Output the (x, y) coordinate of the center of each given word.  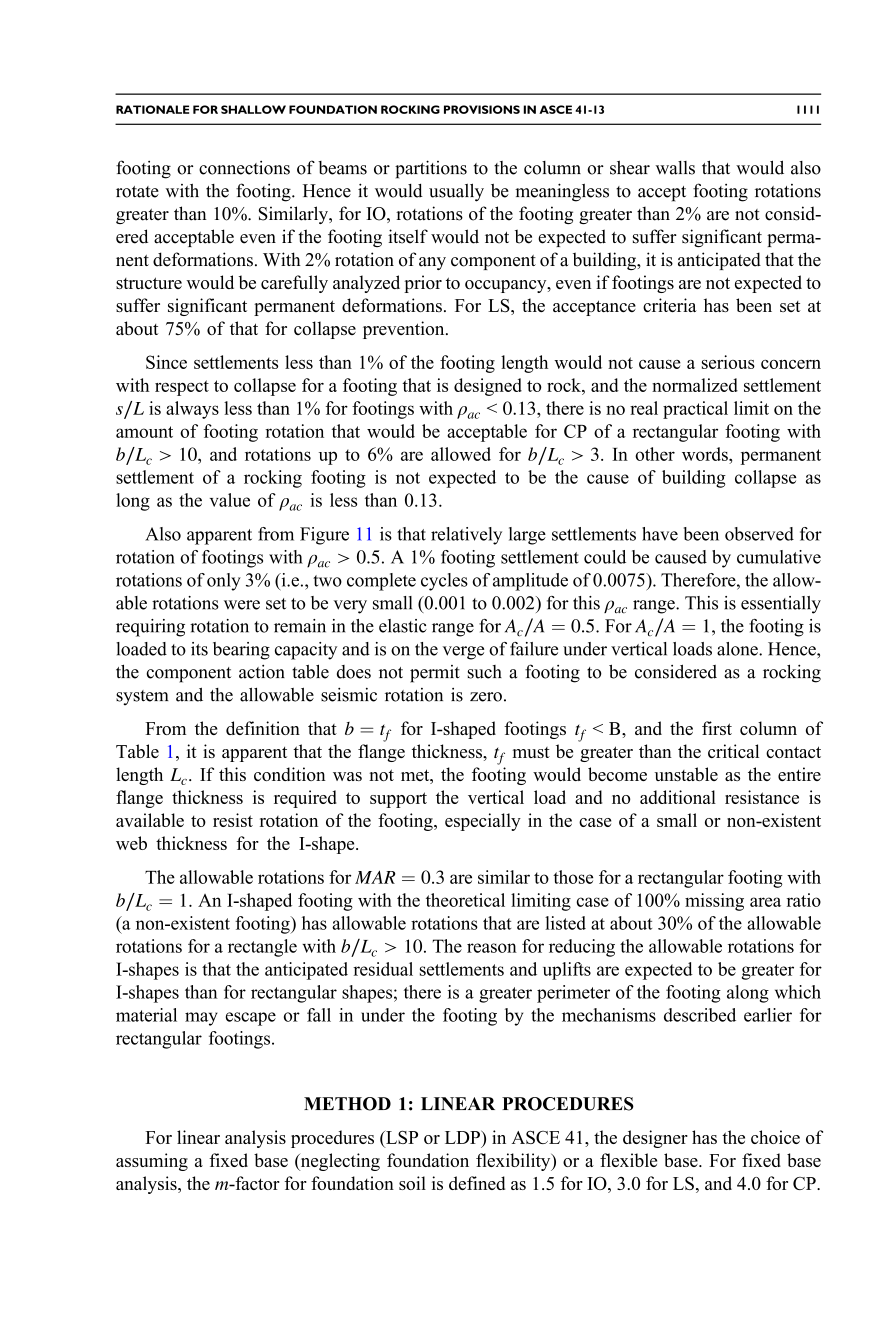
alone (738, 649)
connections (244, 168)
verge (463, 653)
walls (675, 168)
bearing (241, 651)
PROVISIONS (482, 109)
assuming (152, 1162)
